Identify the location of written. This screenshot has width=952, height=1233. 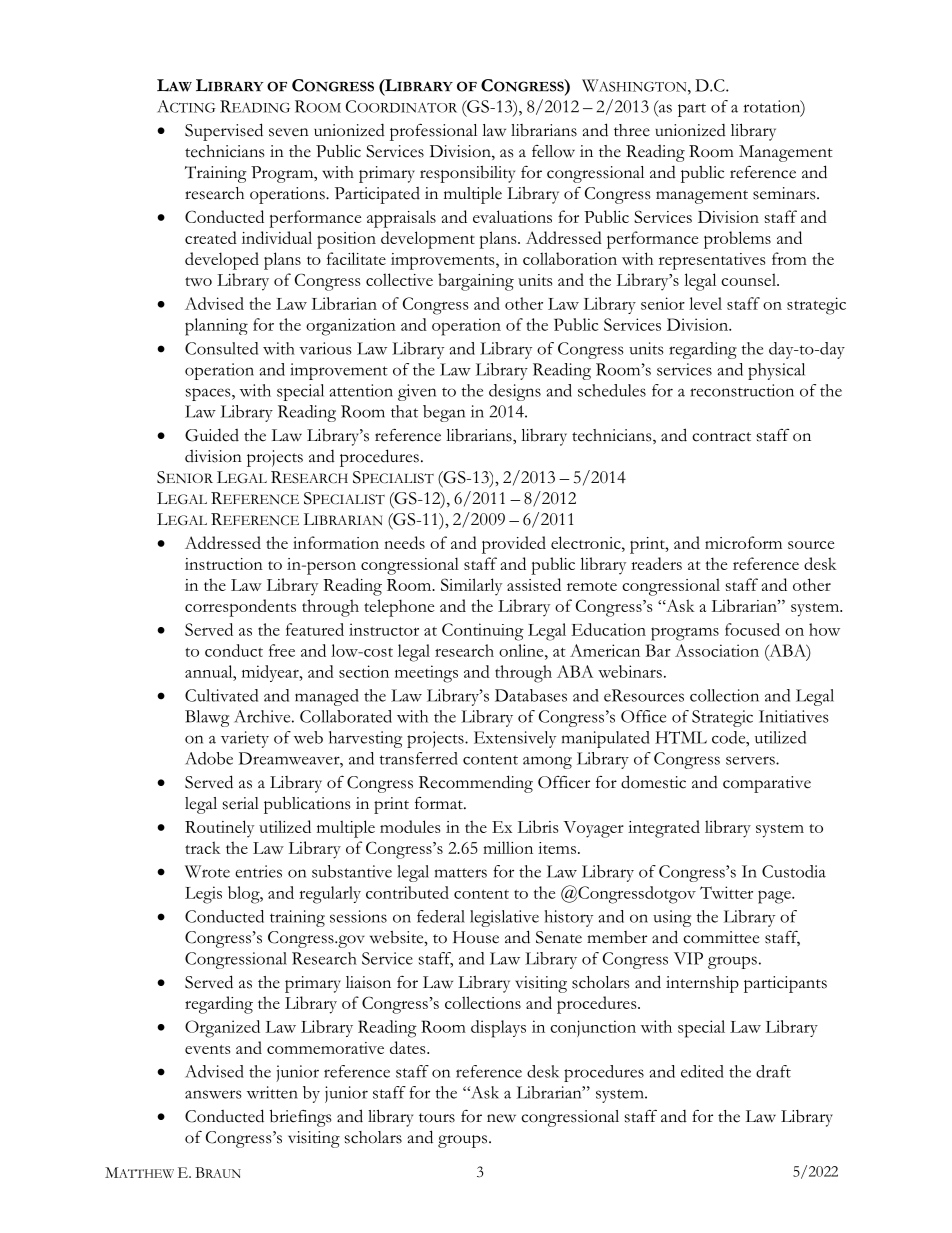
(272, 1092).
